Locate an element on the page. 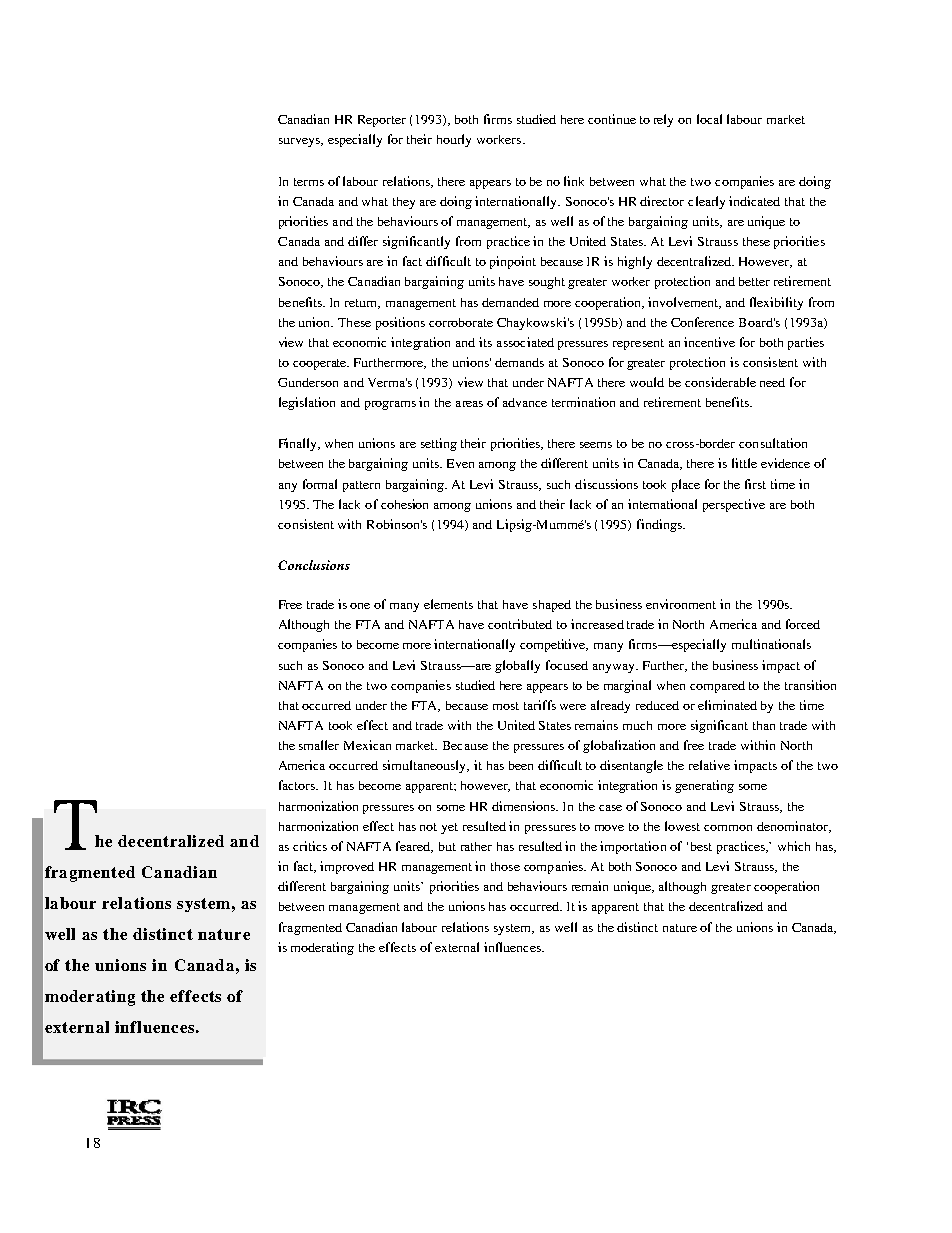 The height and width of the document is (1233, 952). pattern is located at coordinates (361, 486).
